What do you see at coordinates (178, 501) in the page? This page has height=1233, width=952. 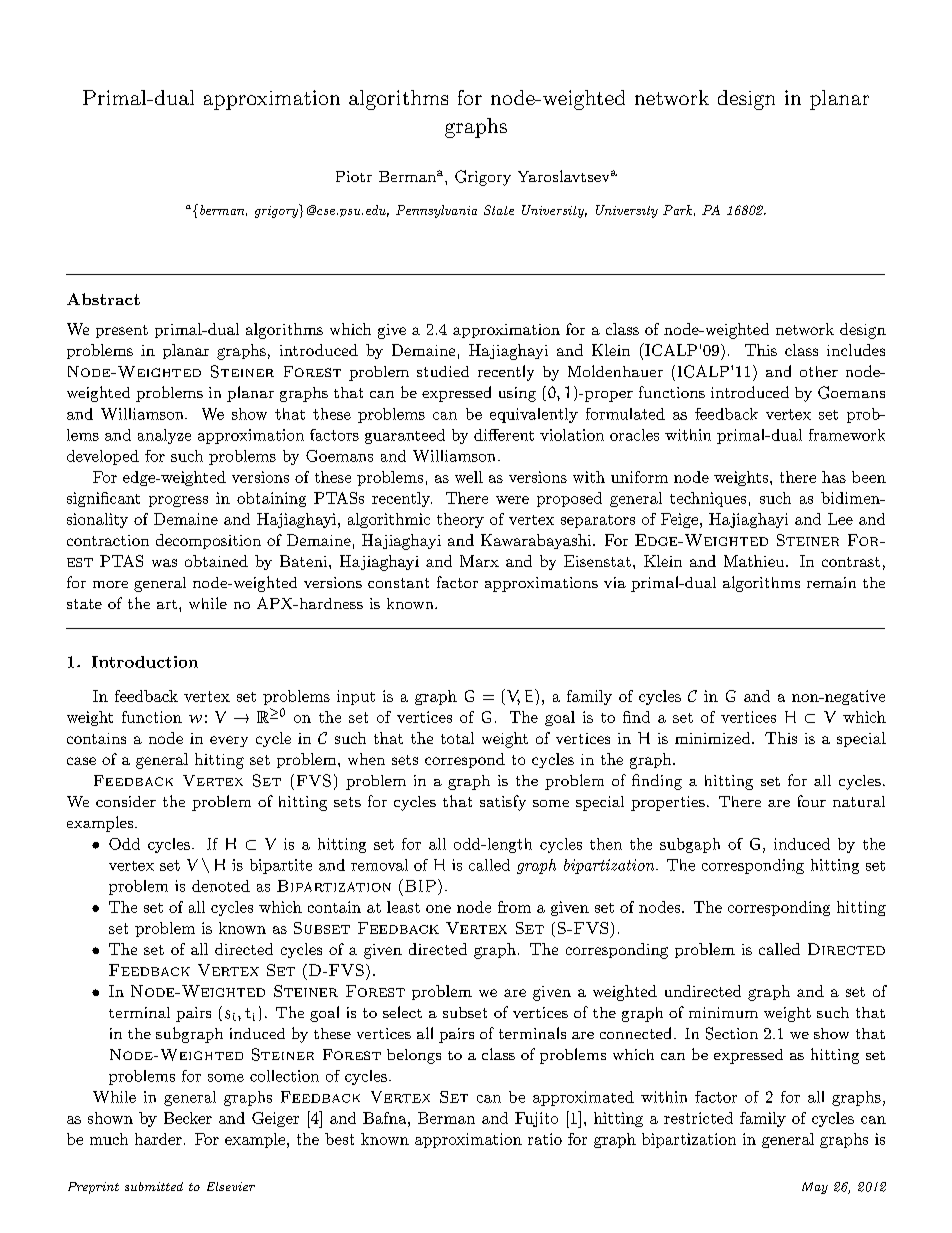 I see `progress` at bounding box center [178, 501].
